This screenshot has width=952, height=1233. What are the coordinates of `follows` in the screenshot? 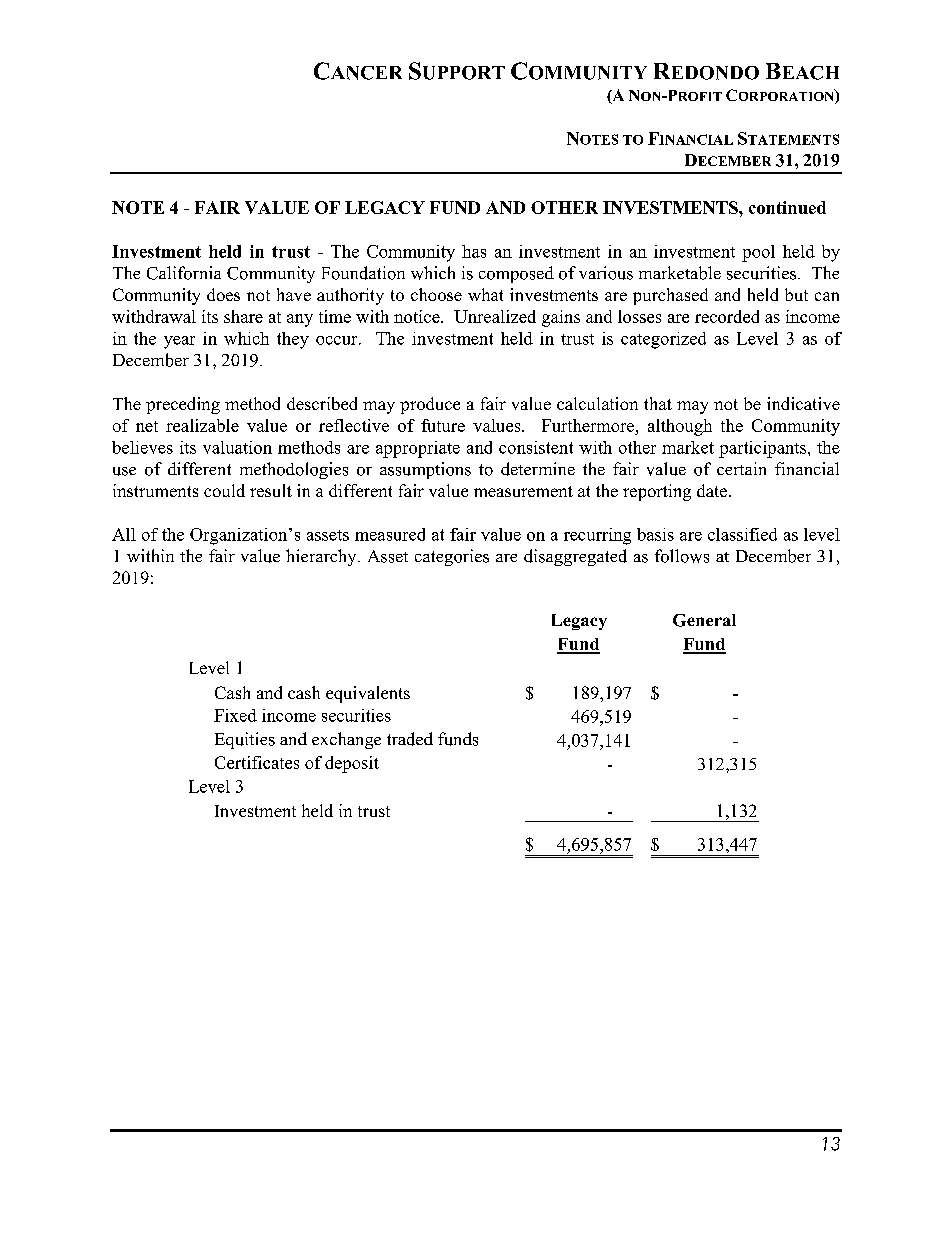 It's located at (682, 556).
